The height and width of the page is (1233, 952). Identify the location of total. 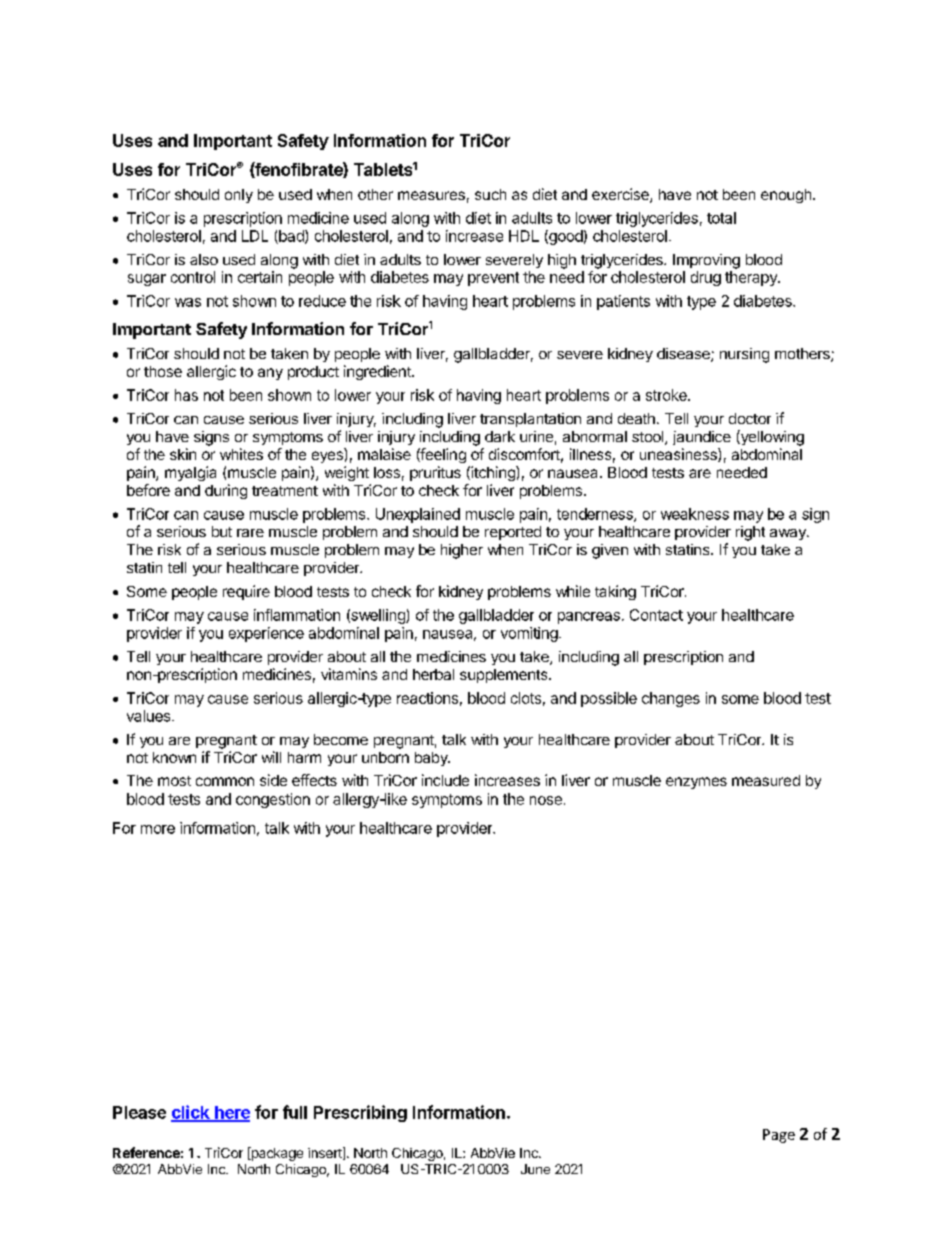
(721, 218).
